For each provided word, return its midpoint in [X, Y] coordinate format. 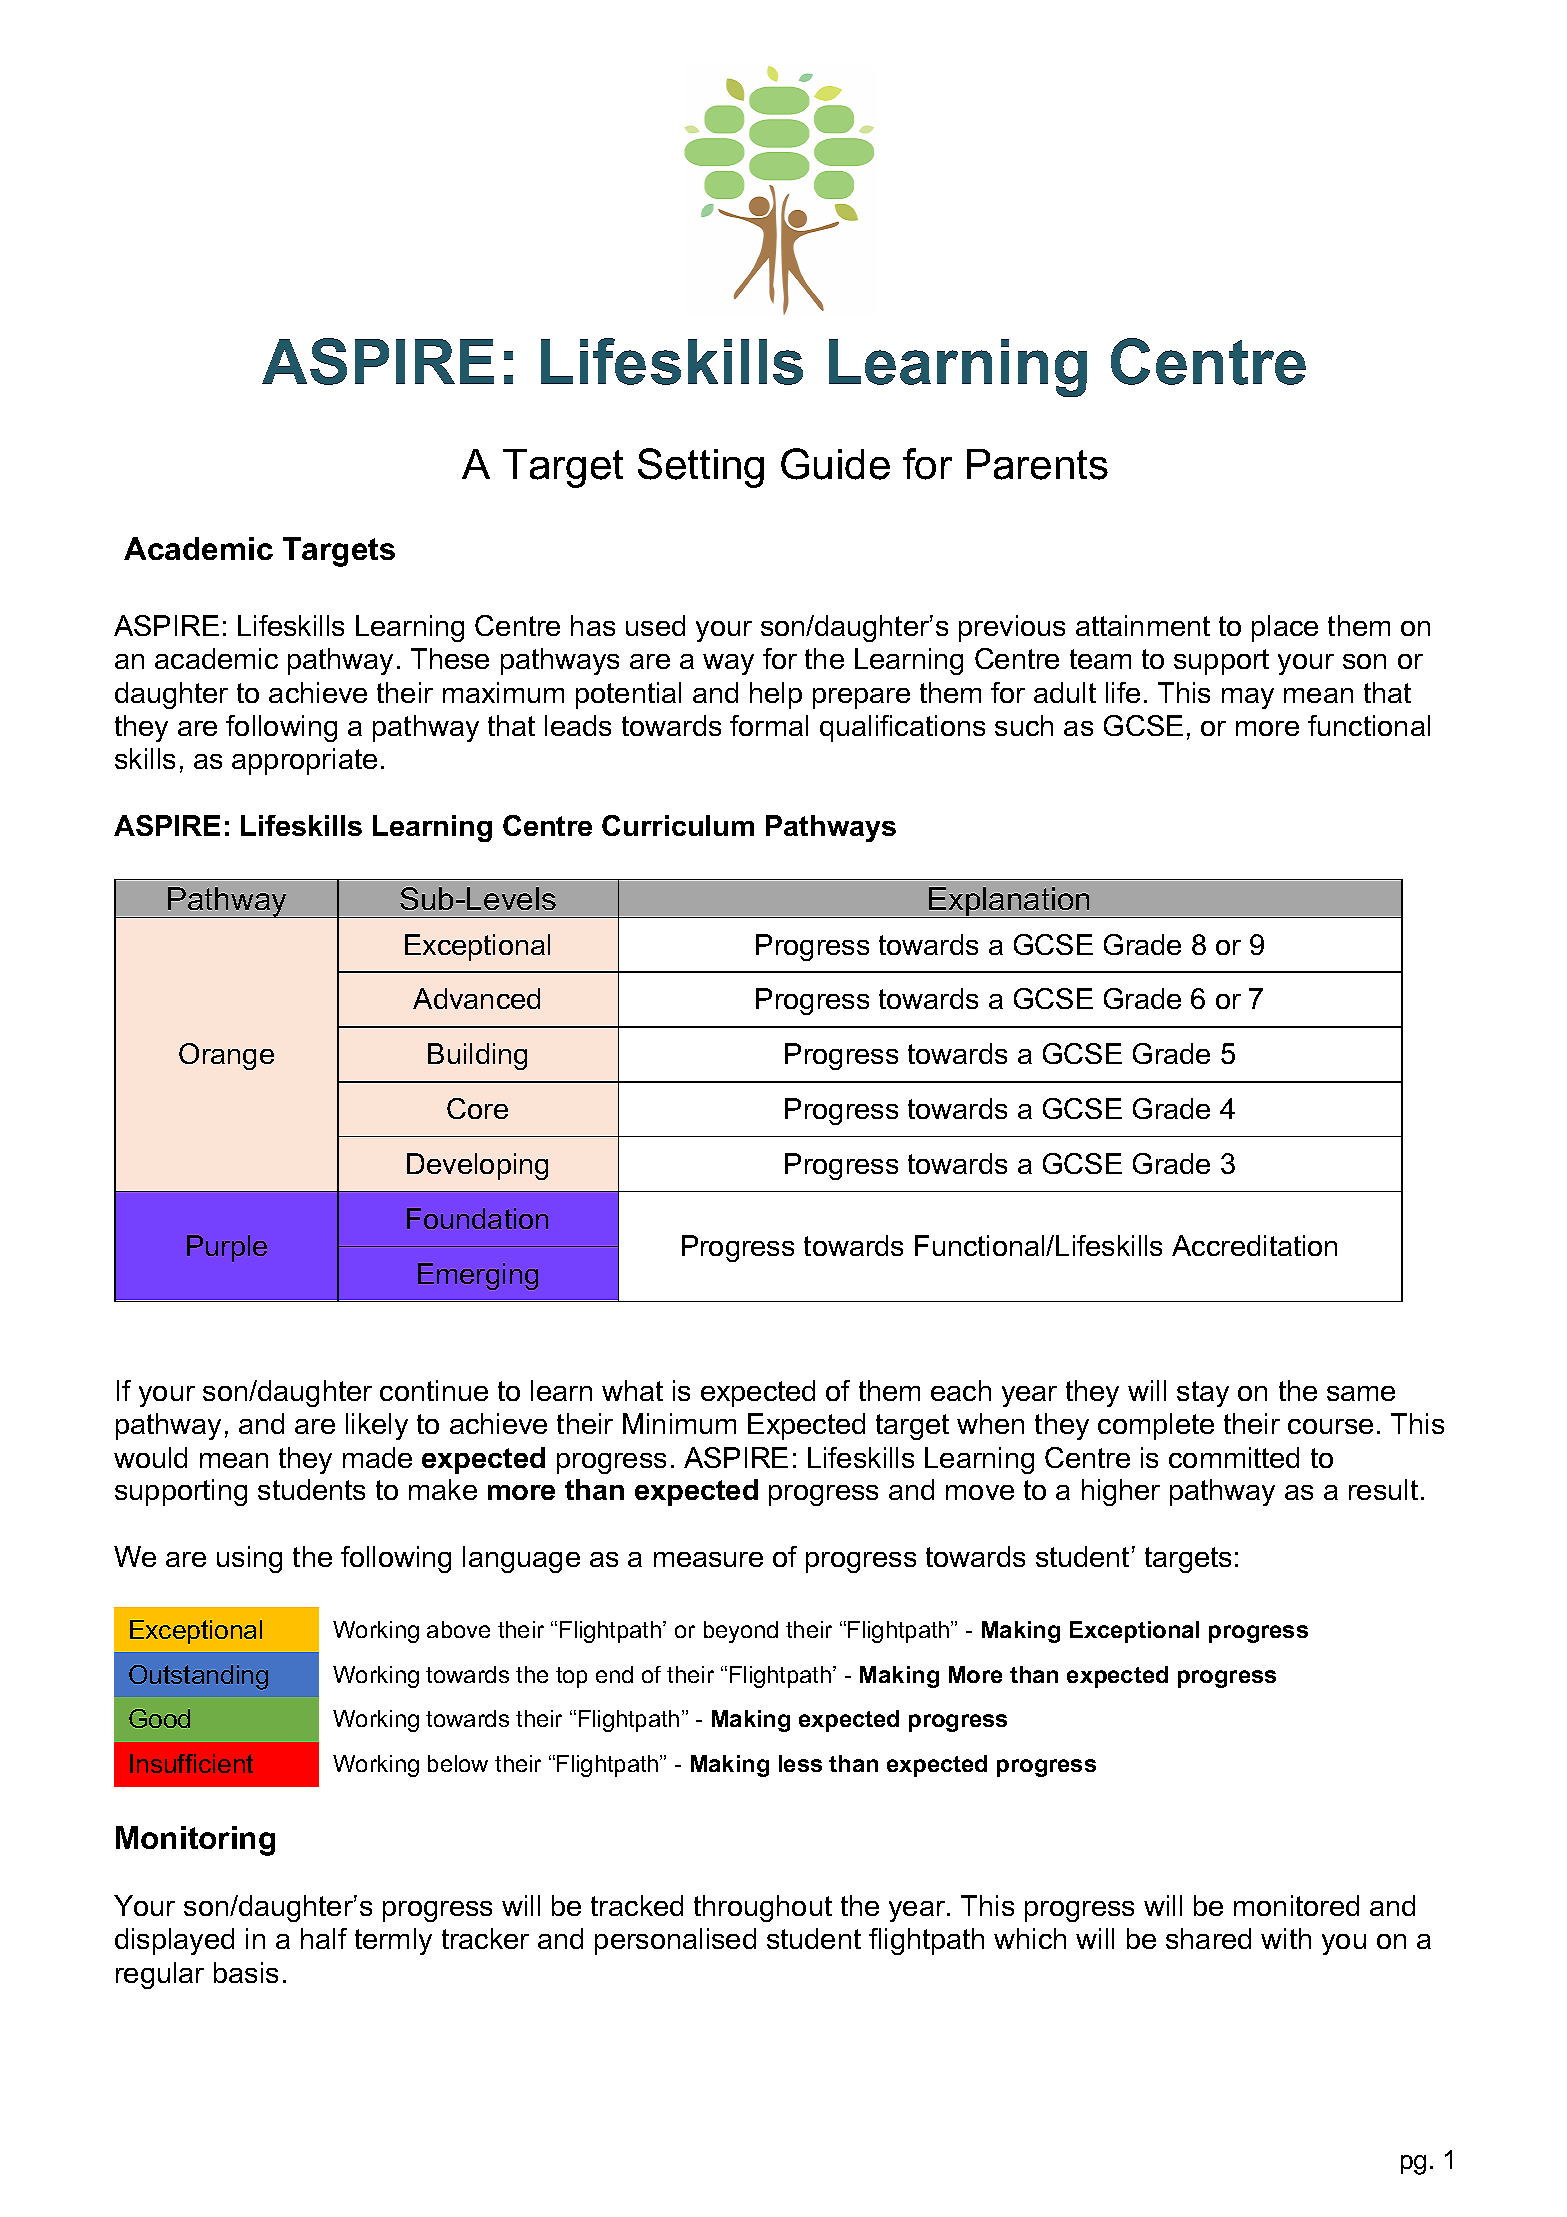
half [324, 1938]
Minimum [679, 1423]
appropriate [304, 761]
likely [377, 1426]
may [1248, 698]
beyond [741, 1632]
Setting [701, 468]
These [450, 658]
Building [477, 1056]
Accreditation [1254, 1245]
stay [1203, 1394]
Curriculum [678, 825]
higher [1121, 1492]
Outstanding [198, 1677]
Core [477, 1108]
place [1285, 628]
